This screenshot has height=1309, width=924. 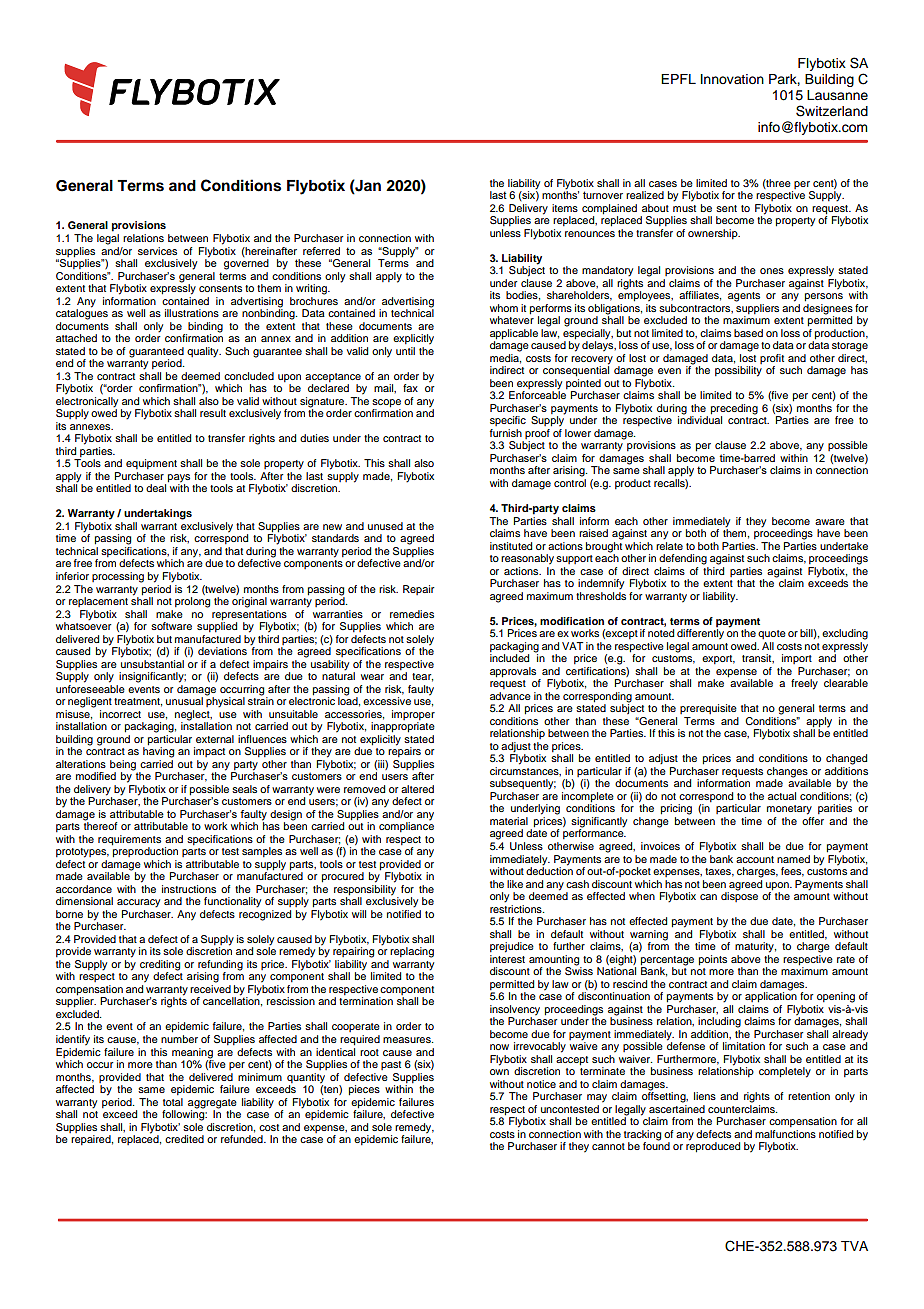 I want to click on possibility, so click(x=738, y=371).
